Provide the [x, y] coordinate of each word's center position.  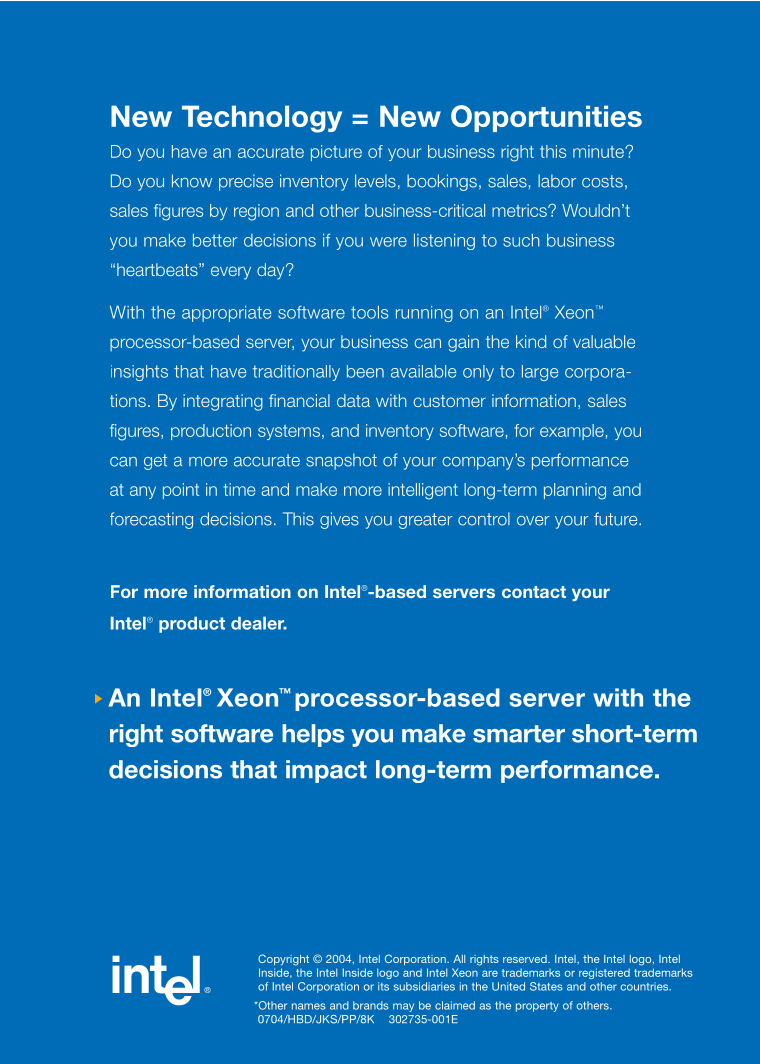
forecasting [151, 520]
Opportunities [546, 118]
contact [534, 592]
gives [339, 520]
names [309, 1006]
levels [375, 181]
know [192, 181]
